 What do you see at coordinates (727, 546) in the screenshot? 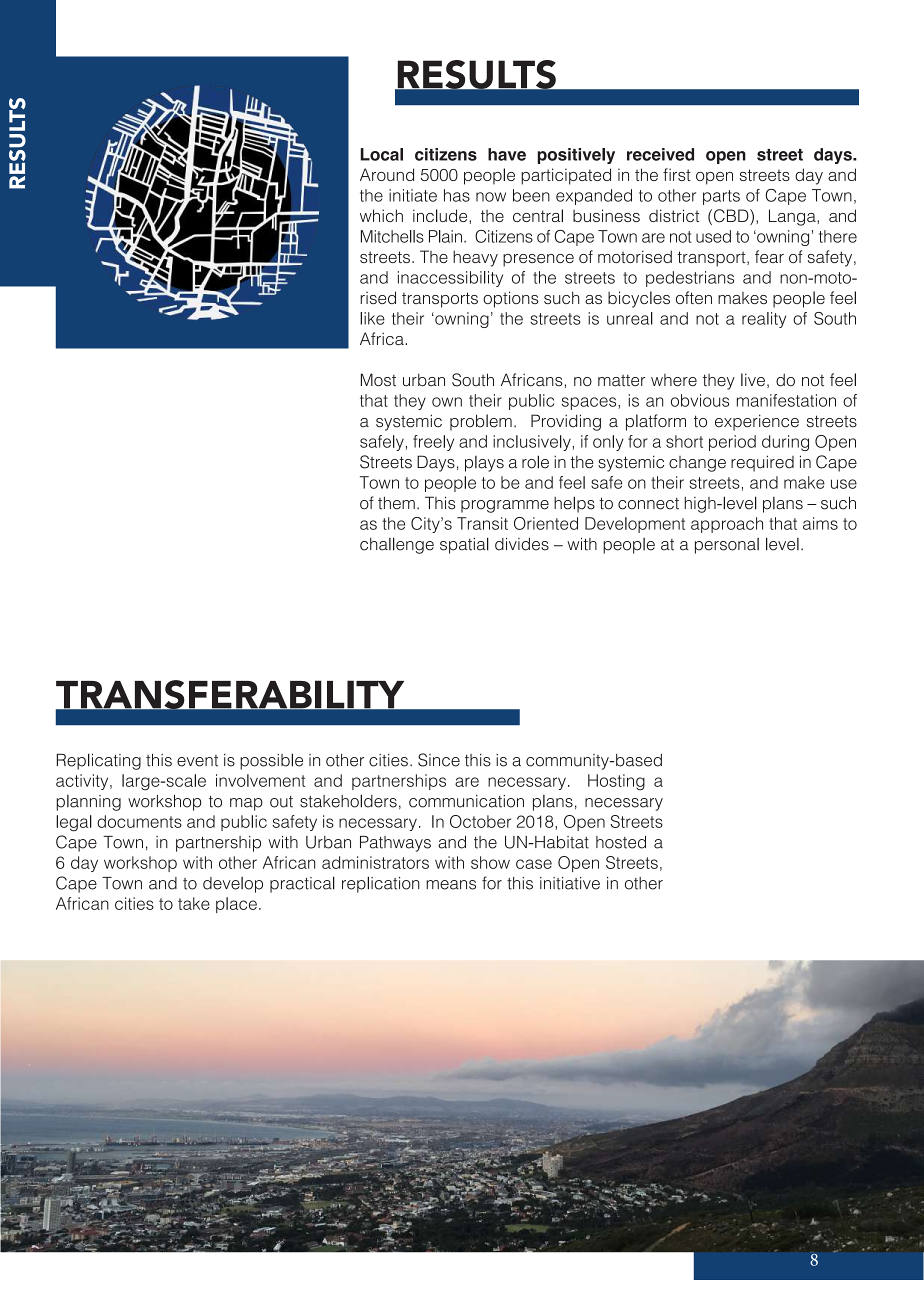
I see `personal` at bounding box center [727, 546].
